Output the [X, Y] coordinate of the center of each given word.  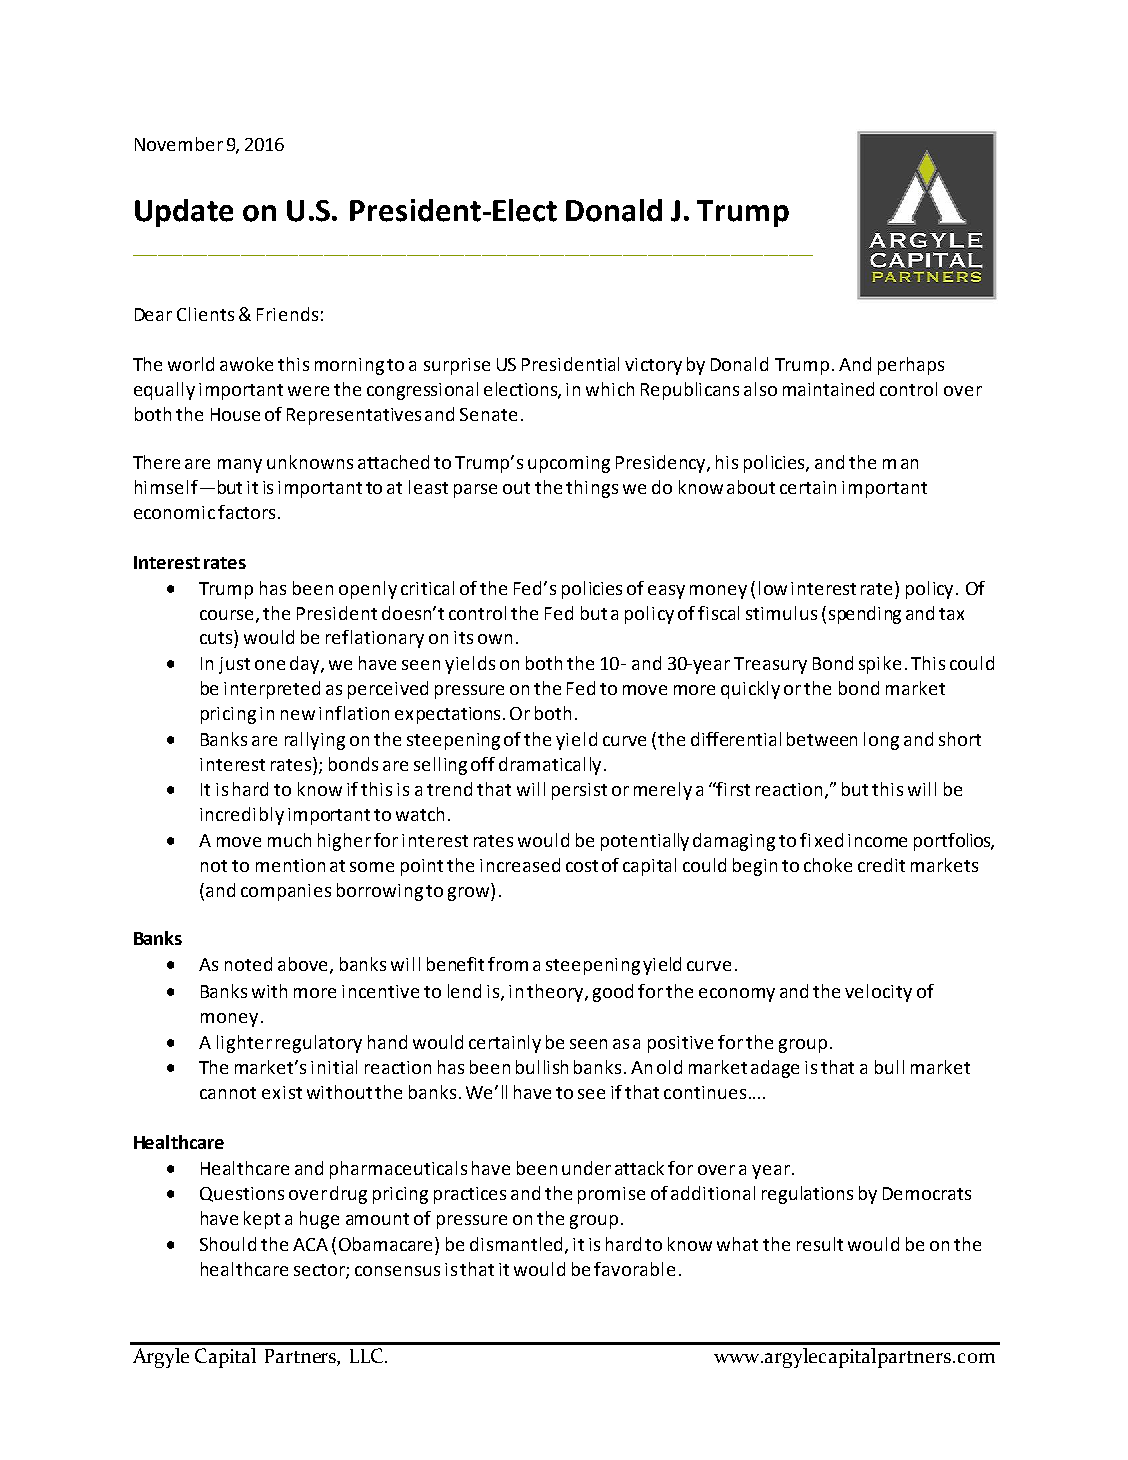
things [592, 489]
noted [248, 964]
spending [865, 615]
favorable [634, 1269]
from [508, 964]
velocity [878, 993]
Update [184, 213]
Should [228, 1244]
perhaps [911, 366]
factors [246, 512]
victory [653, 366]
